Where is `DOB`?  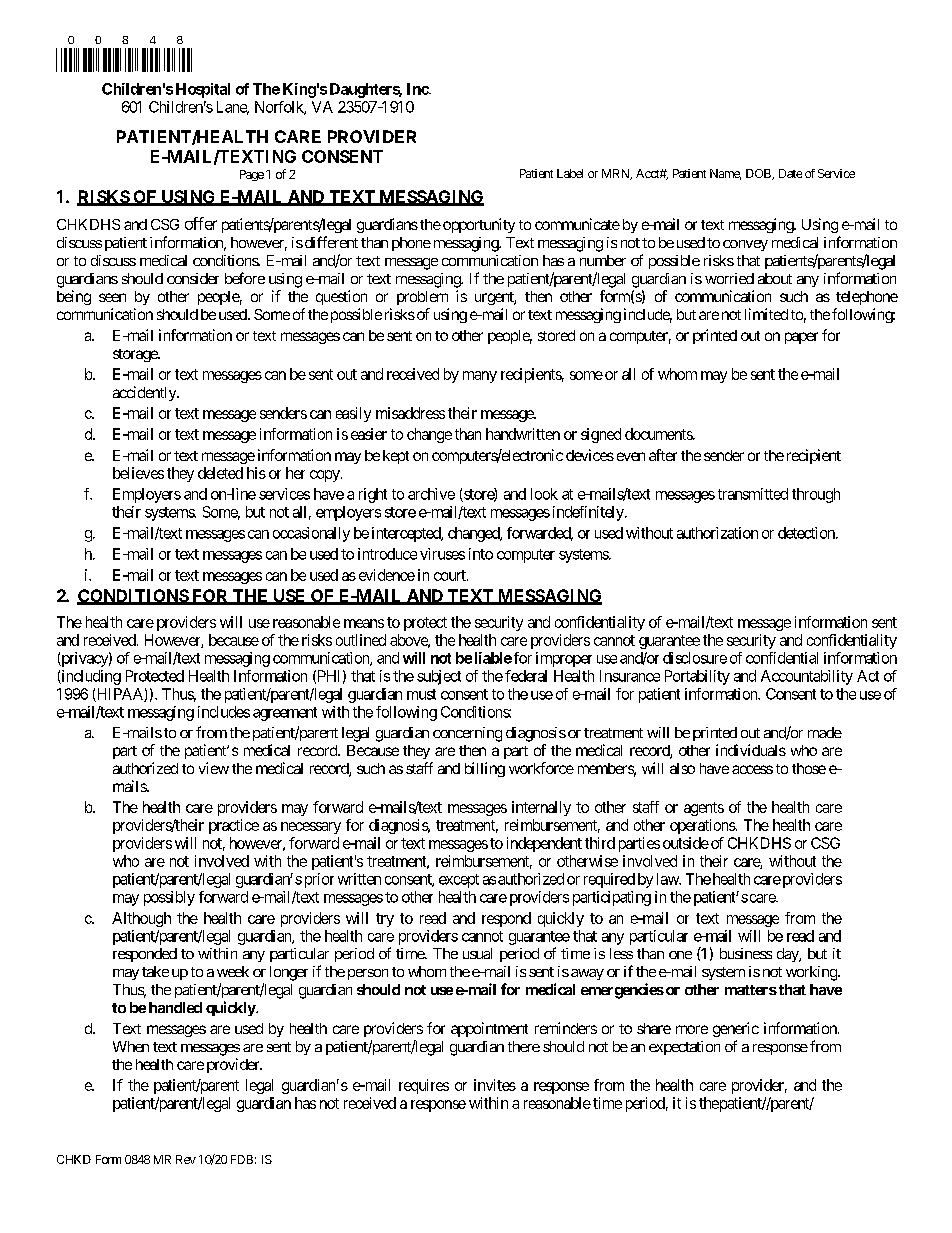 DOB is located at coordinates (759, 174).
